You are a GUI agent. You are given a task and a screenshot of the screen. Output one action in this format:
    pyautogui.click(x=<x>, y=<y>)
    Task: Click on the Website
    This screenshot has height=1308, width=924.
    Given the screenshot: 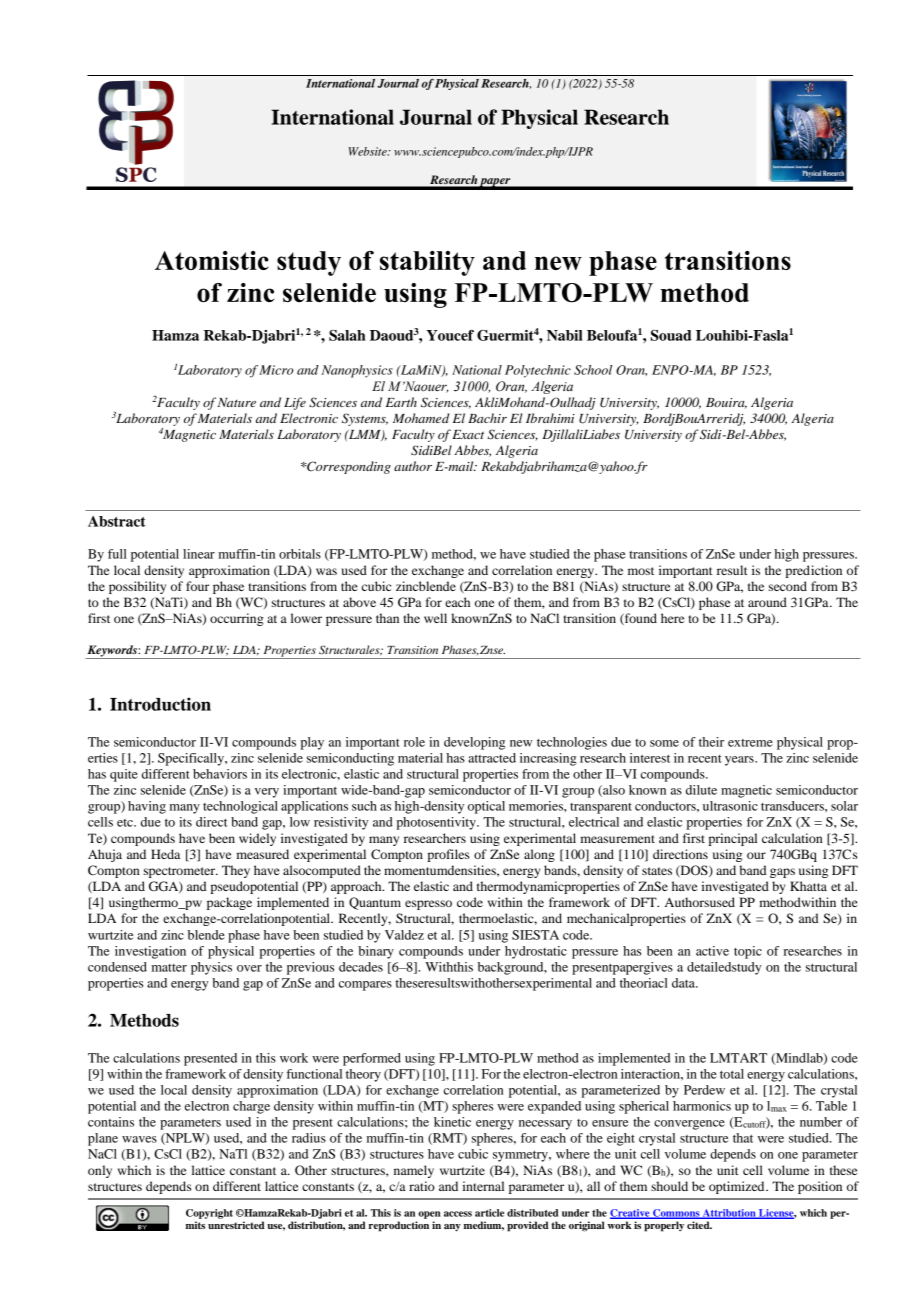 What is the action you would take?
    pyautogui.click(x=368, y=151)
